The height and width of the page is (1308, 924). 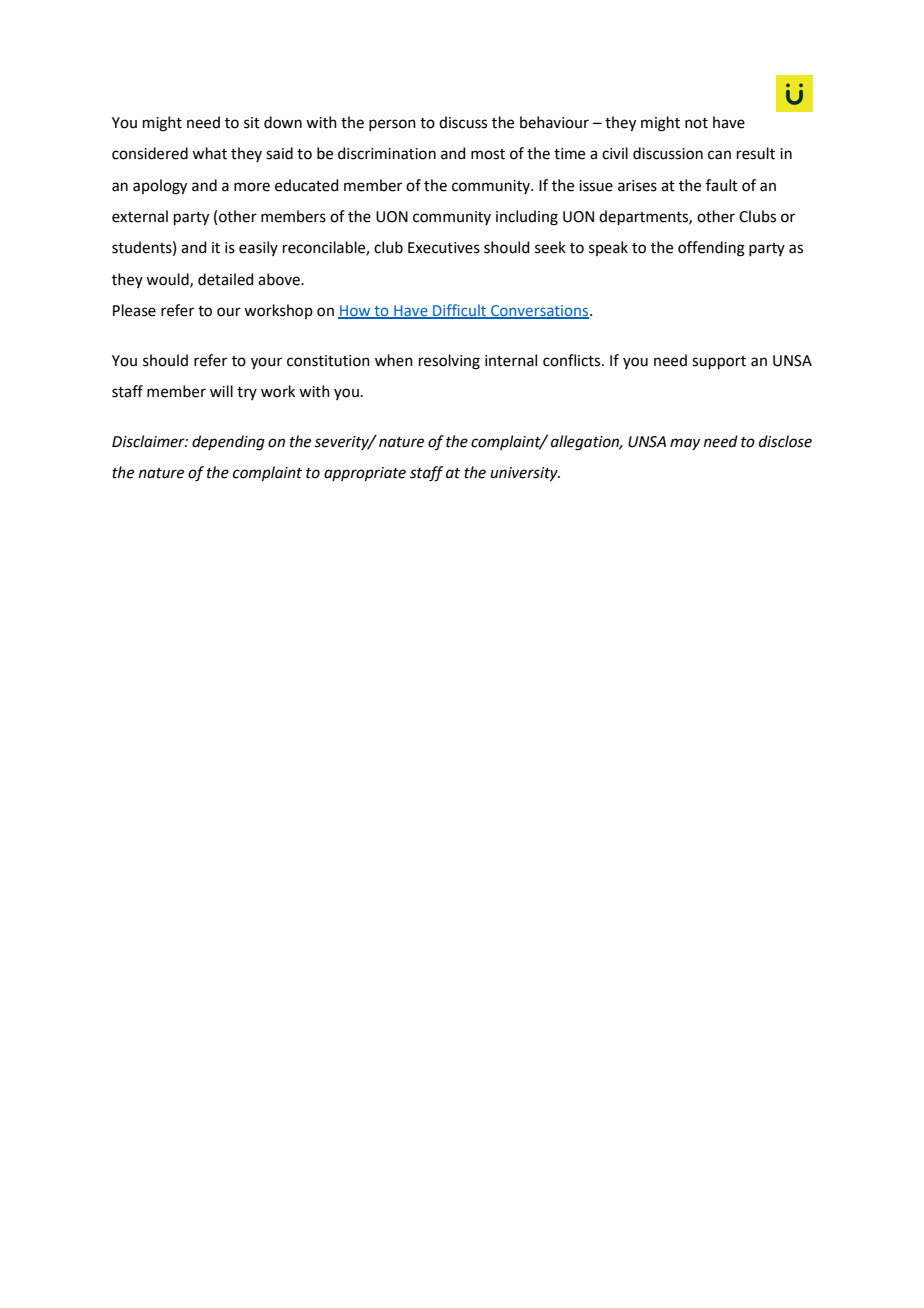 I want to click on may, so click(x=685, y=444).
